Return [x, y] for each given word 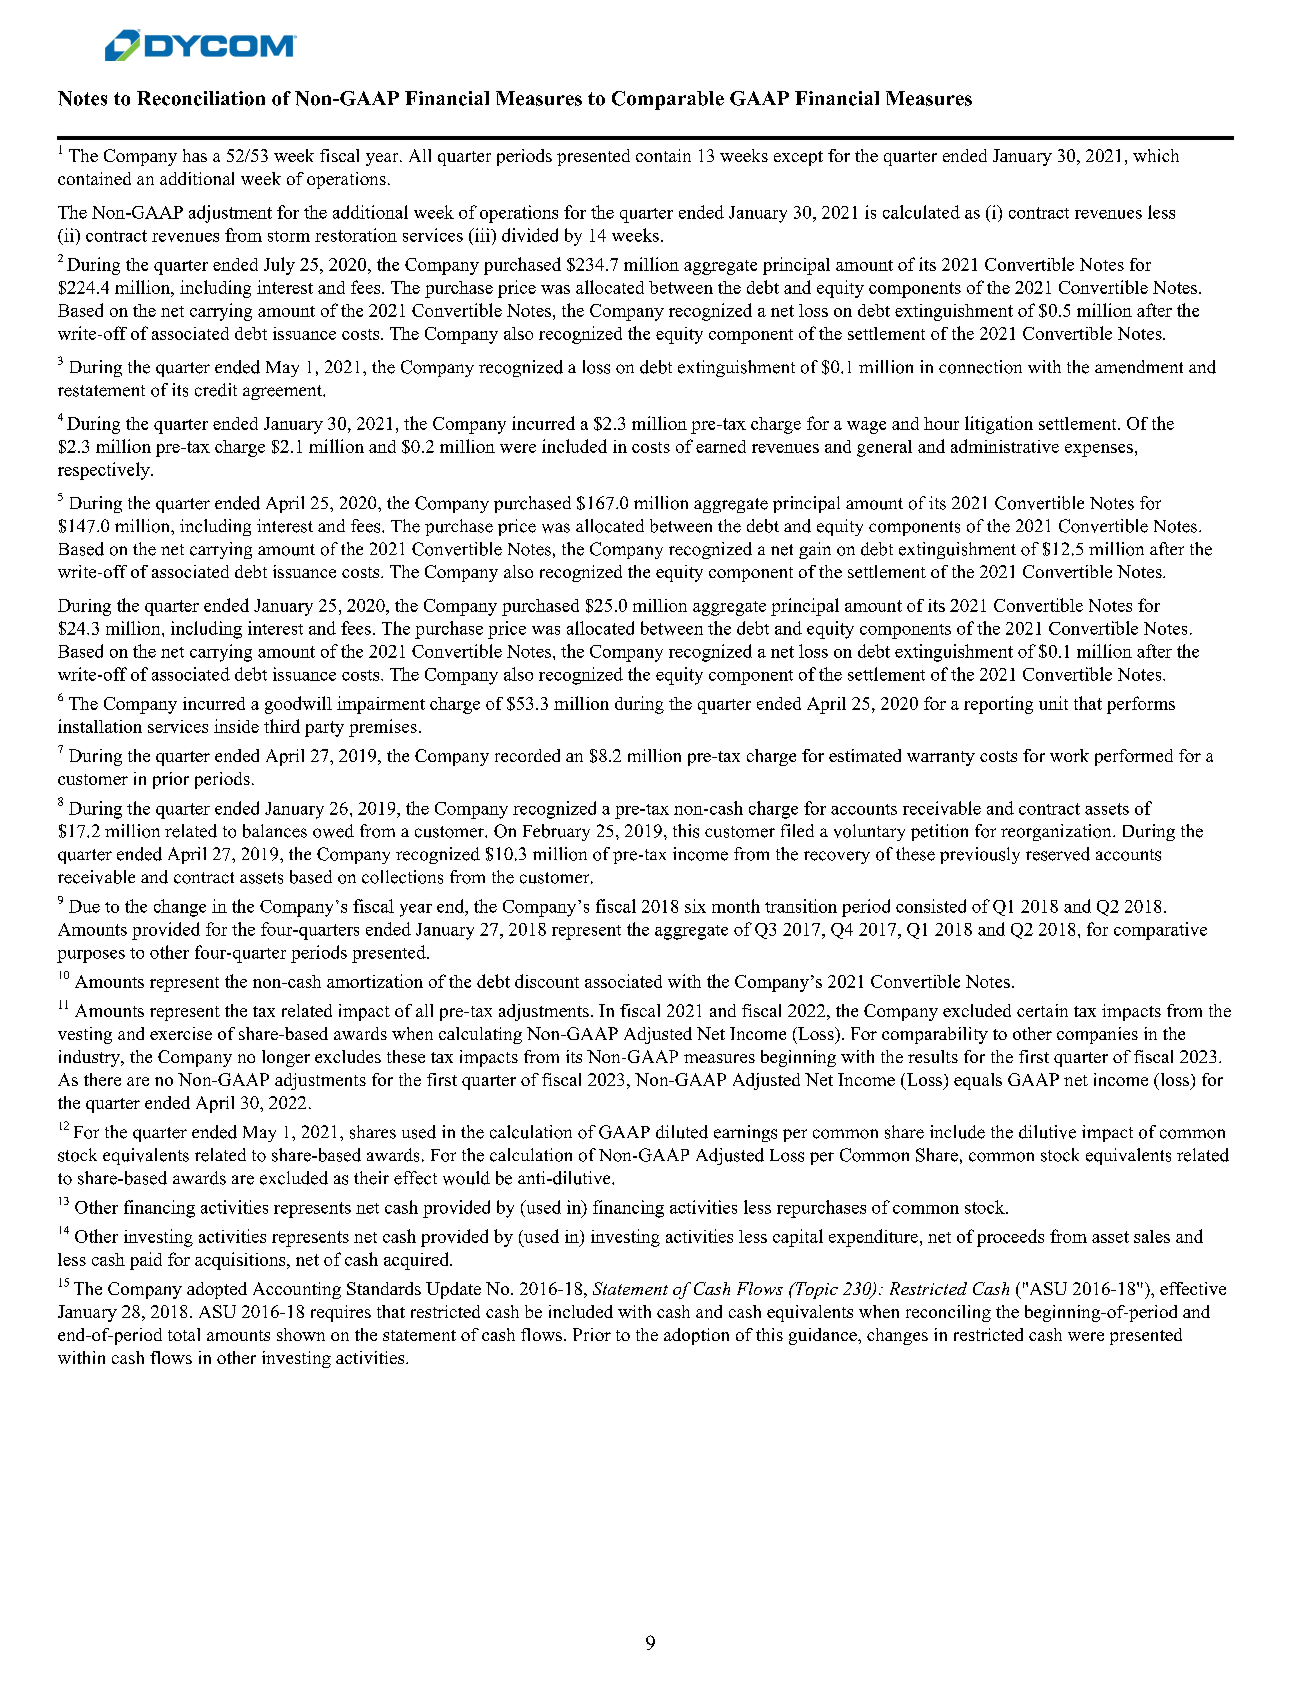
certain [1042, 1010]
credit [216, 390]
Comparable [668, 100]
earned [721, 446]
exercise [181, 1033]
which [1156, 155]
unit [1053, 703]
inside [236, 726]
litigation [999, 425]
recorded [527, 755]
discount [547, 981]
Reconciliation [201, 98]
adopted [217, 1290]
